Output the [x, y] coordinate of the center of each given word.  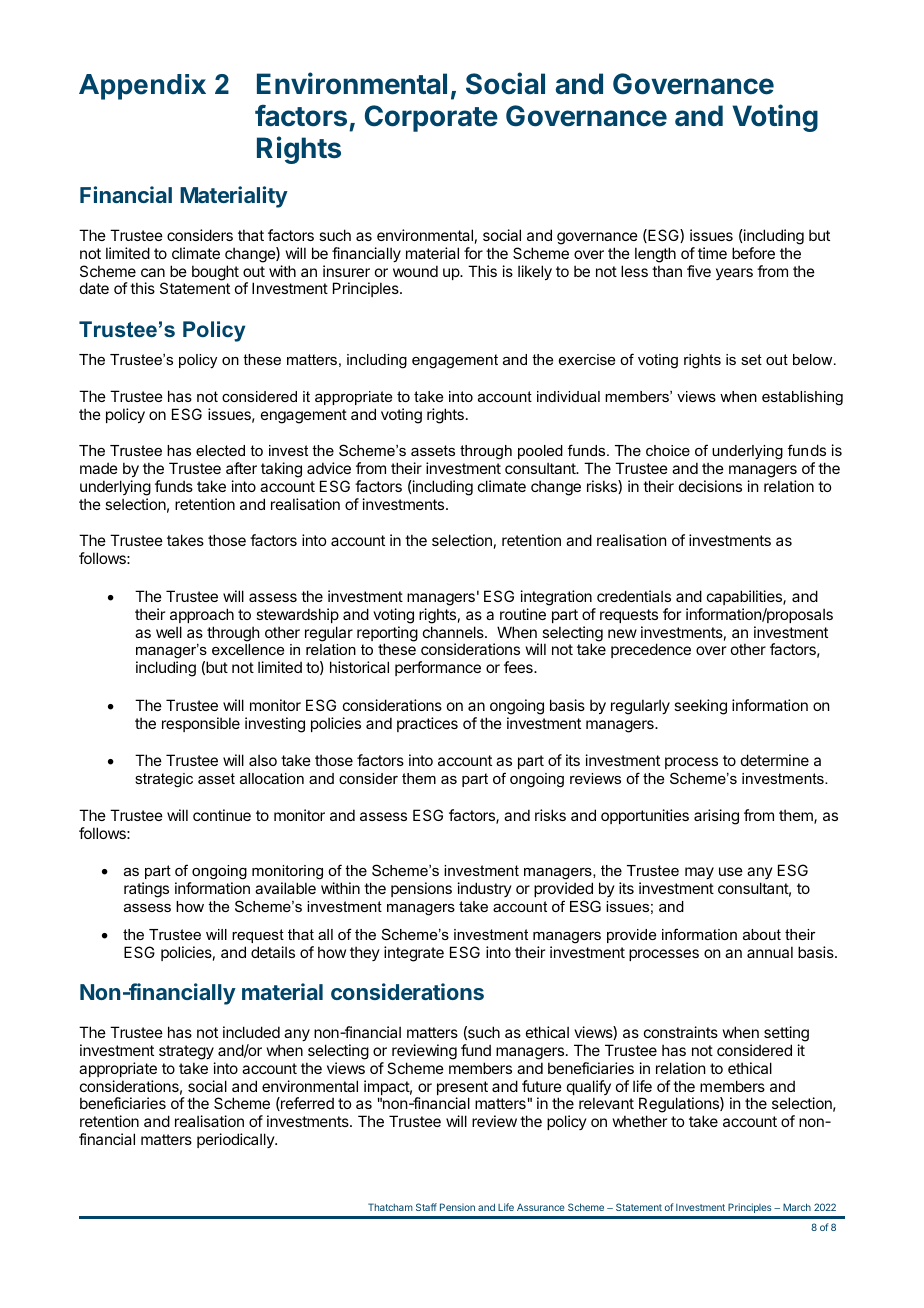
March [797, 1207]
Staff [426, 1207]
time [712, 253]
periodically [236, 1140]
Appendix [142, 87]
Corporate [431, 118]
